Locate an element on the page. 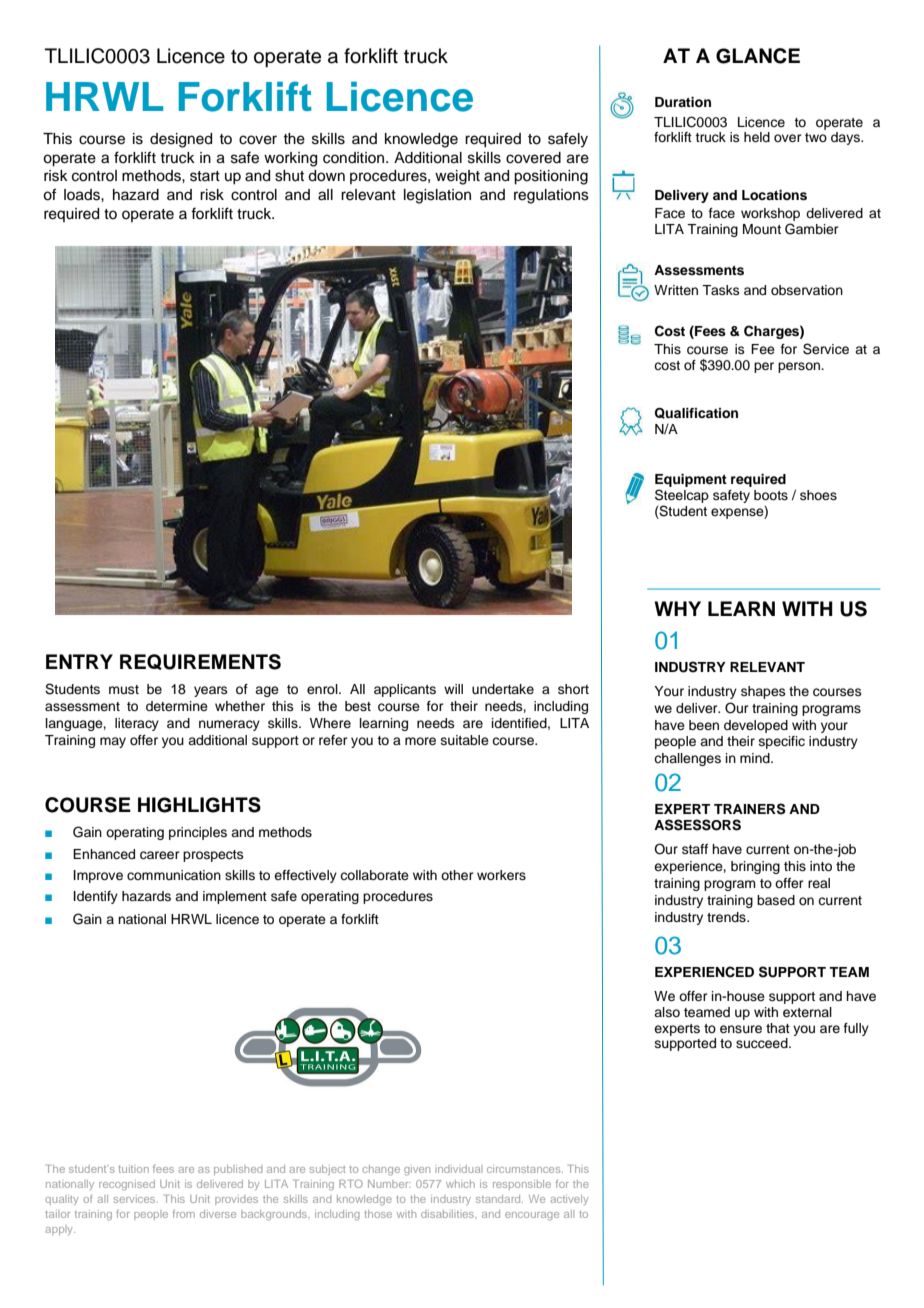 The width and height of the document is (924, 1308). loads is located at coordinates (83, 195).
